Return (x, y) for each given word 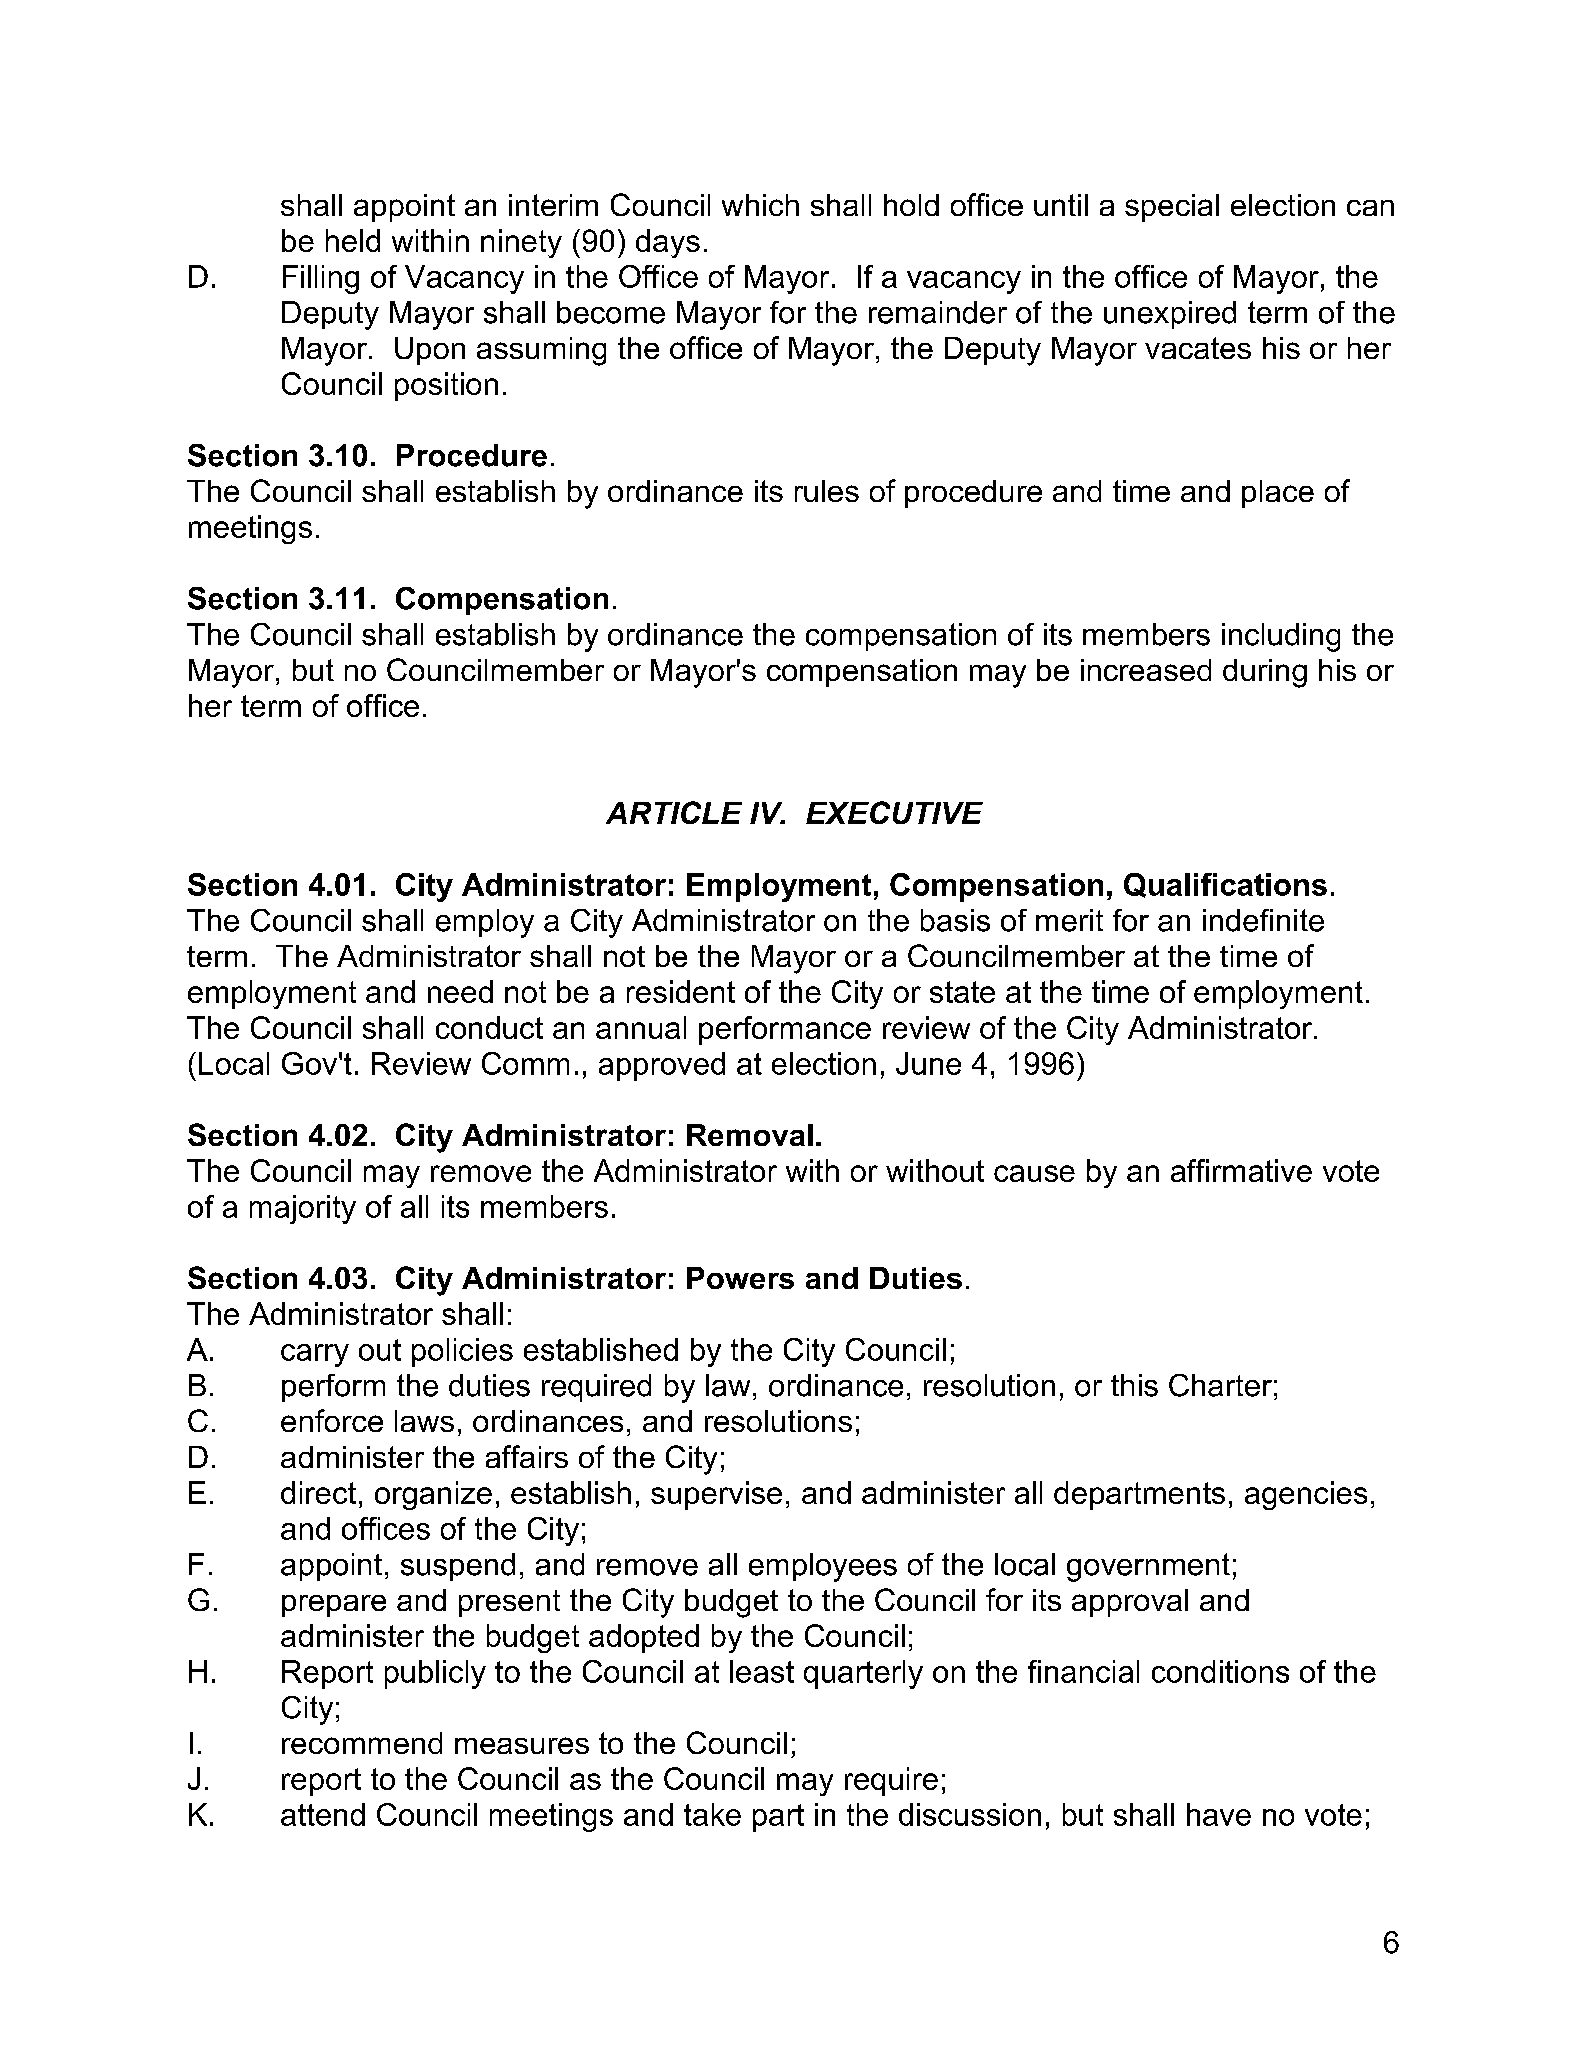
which (760, 205)
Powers (740, 1278)
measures (522, 1745)
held (353, 240)
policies (462, 1352)
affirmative (1241, 1170)
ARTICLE (674, 812)
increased (1146, 670)
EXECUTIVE (894, 812)
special (1172, 208)
